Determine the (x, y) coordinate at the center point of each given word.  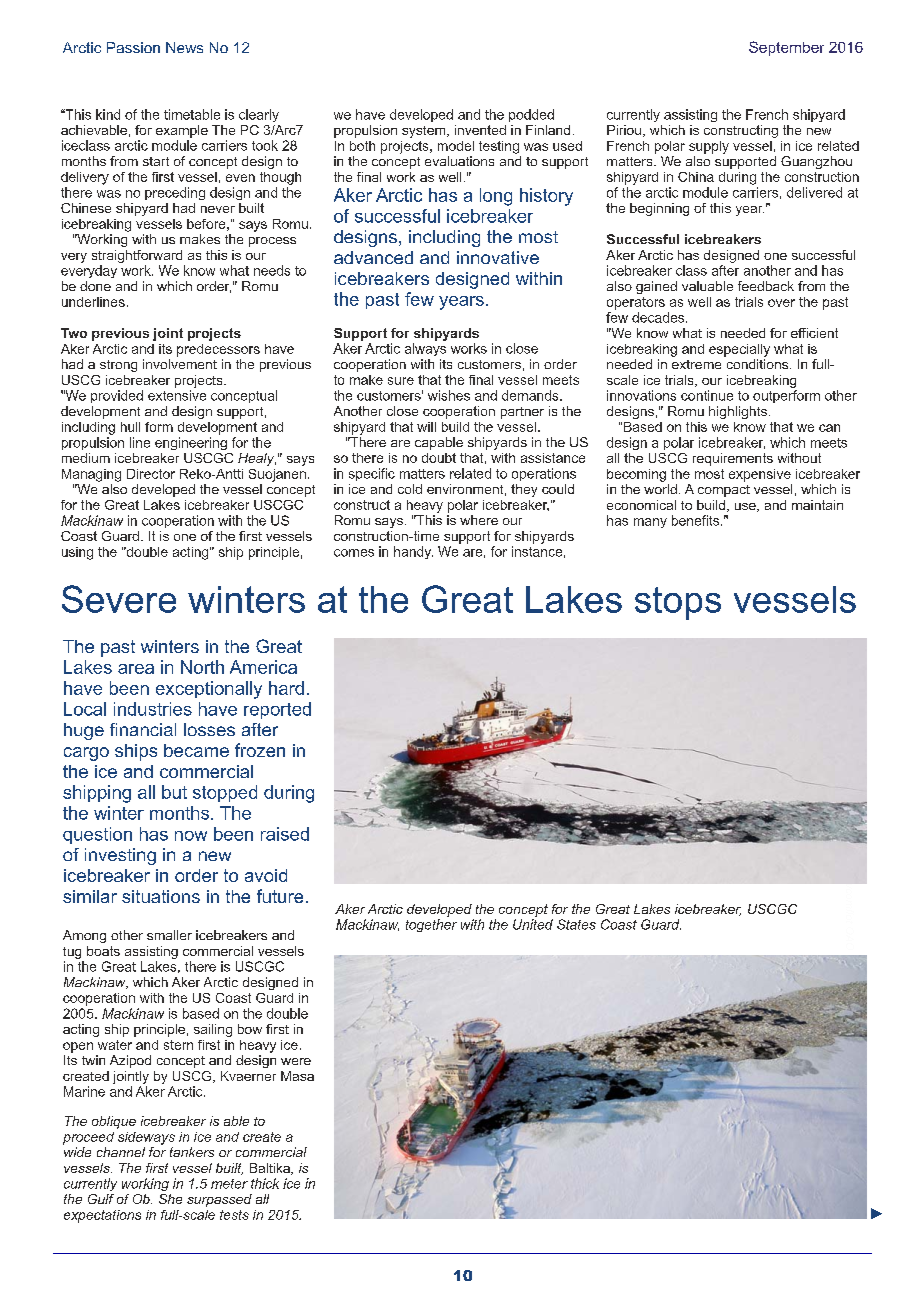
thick (265, 1183)
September (786, 48)
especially (739, 350)
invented (480, 130)
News (184, 47)
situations (161, 896)
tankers (192, 1152)
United (533, 924)
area (136, 669)
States (576, 924)
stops (678, 603)
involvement (180, 364)
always (425, 349)
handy (413, 552)
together (431, 925)
